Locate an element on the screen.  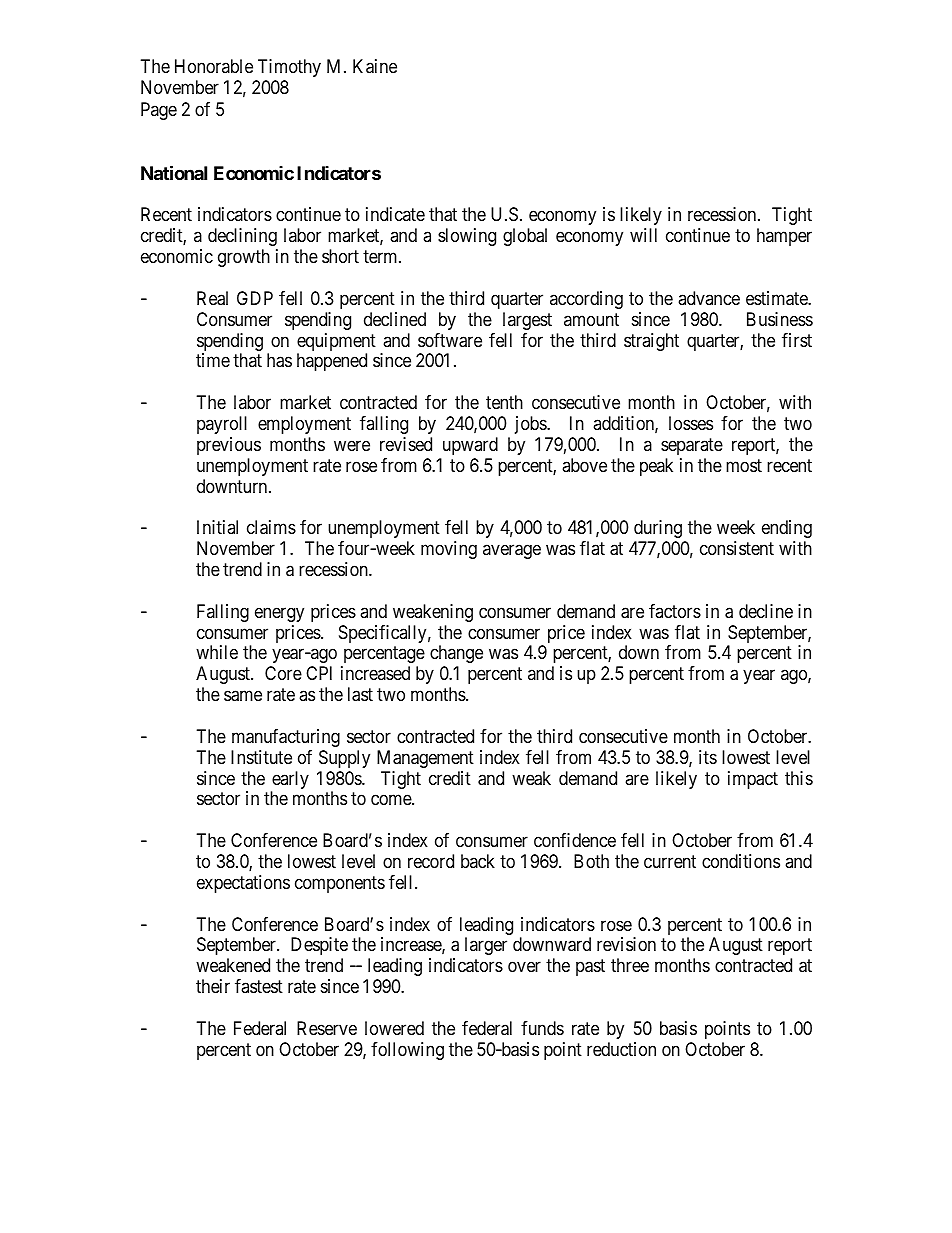
their is located at coordinates (213, 986).
